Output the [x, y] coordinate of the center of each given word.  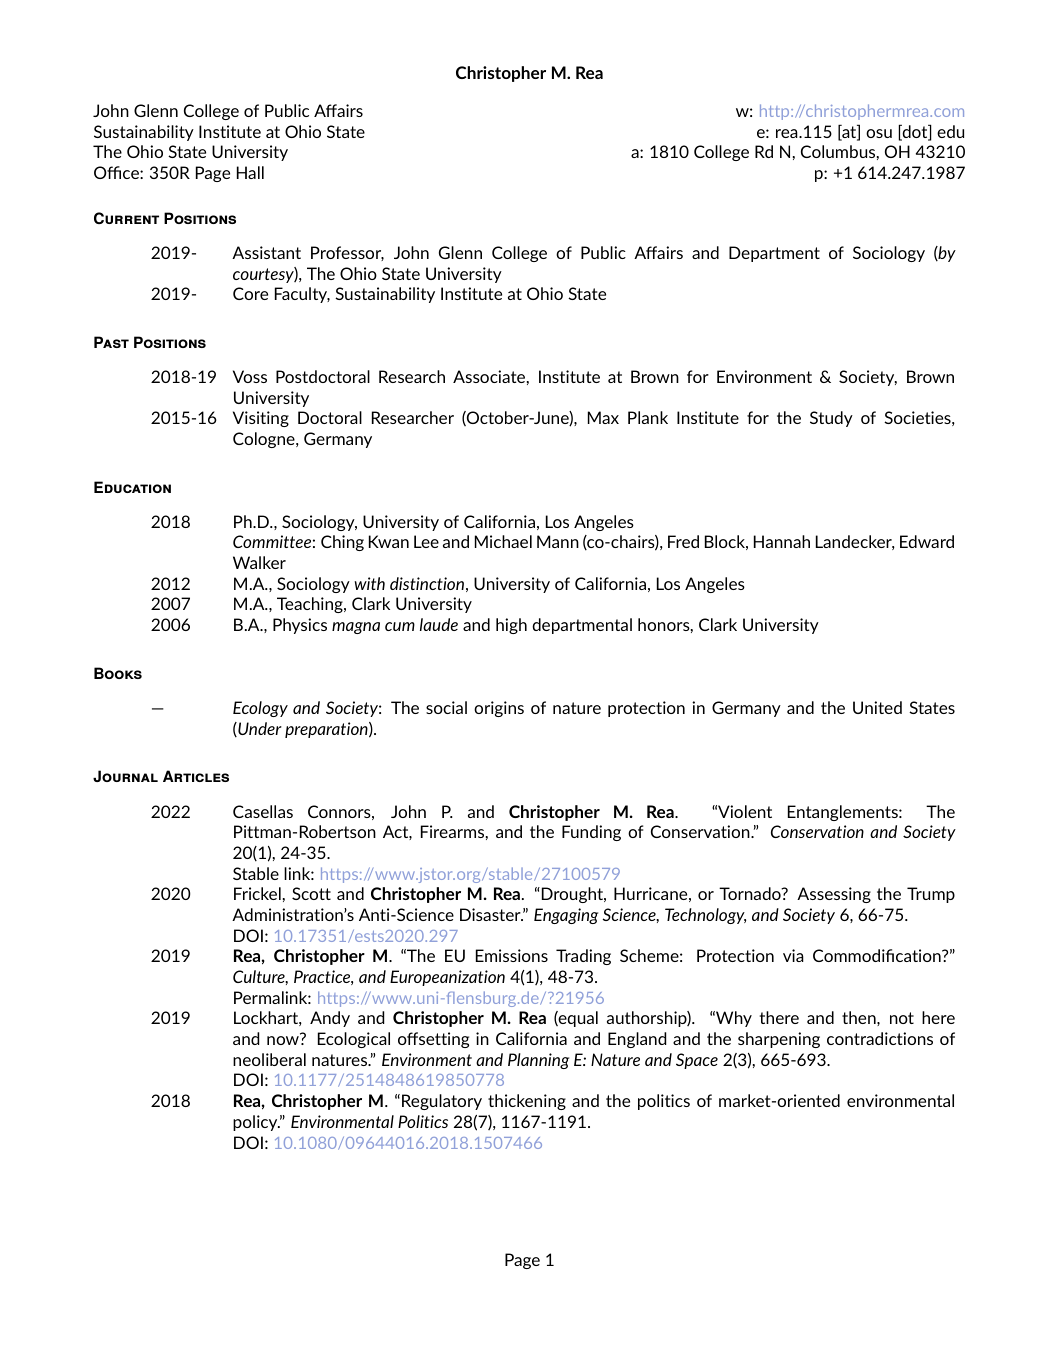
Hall [250, 172]
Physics [300, 626]
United [877, 707]
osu [879, 133]
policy [256, 1123]
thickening [527, 1102]
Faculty [302, 295]
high [511, 626]
